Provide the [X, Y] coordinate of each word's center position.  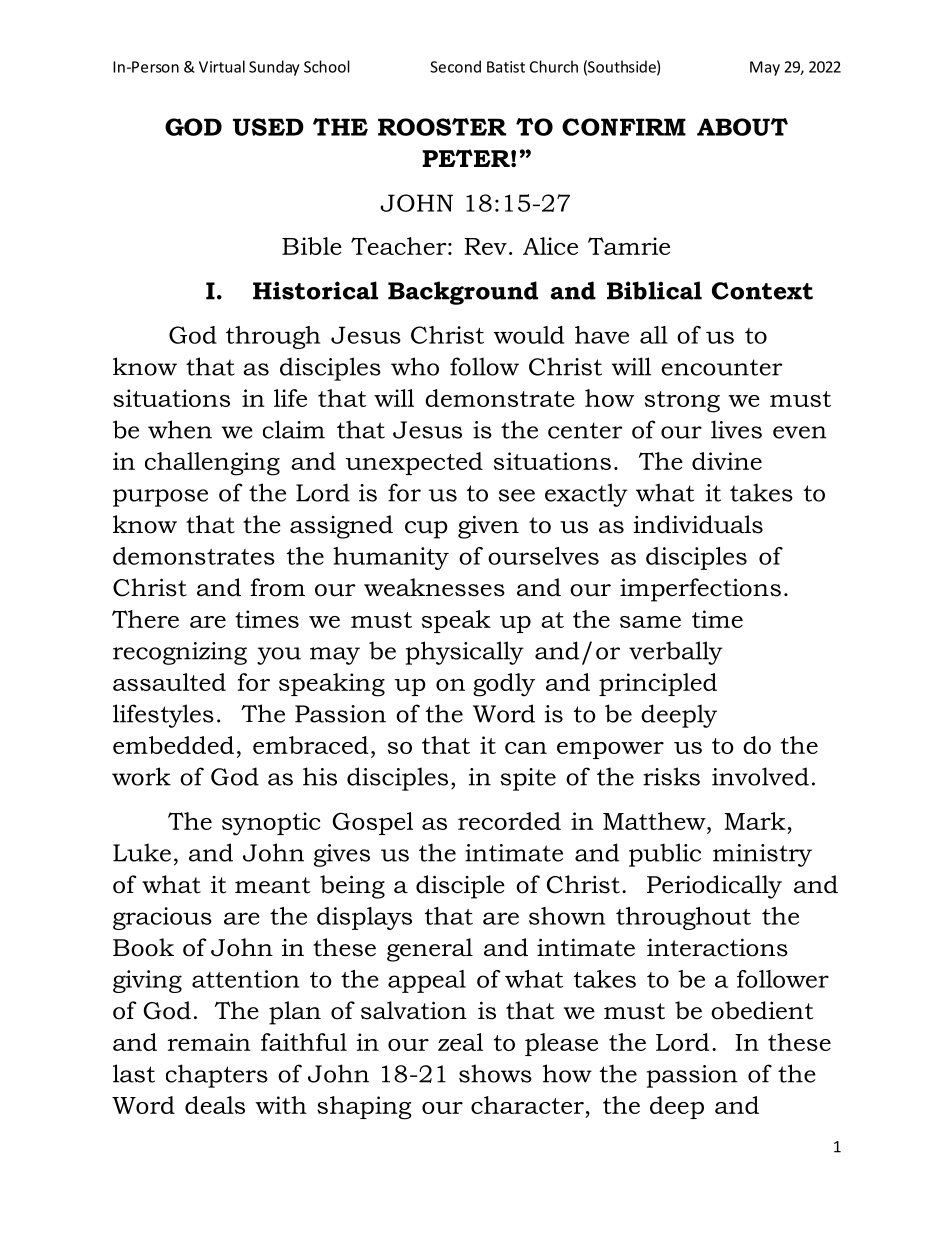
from [278, 587]
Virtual [222, 66]
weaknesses [434, 587]
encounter [722, 367]
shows [495, 1073]
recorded [509, 821]
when [180, 429]
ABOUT [742, 127]
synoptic [271, 824]
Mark [755, 821]
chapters [217, 1076]
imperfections [700, 590]
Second [455, 66]
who [415, 366]
